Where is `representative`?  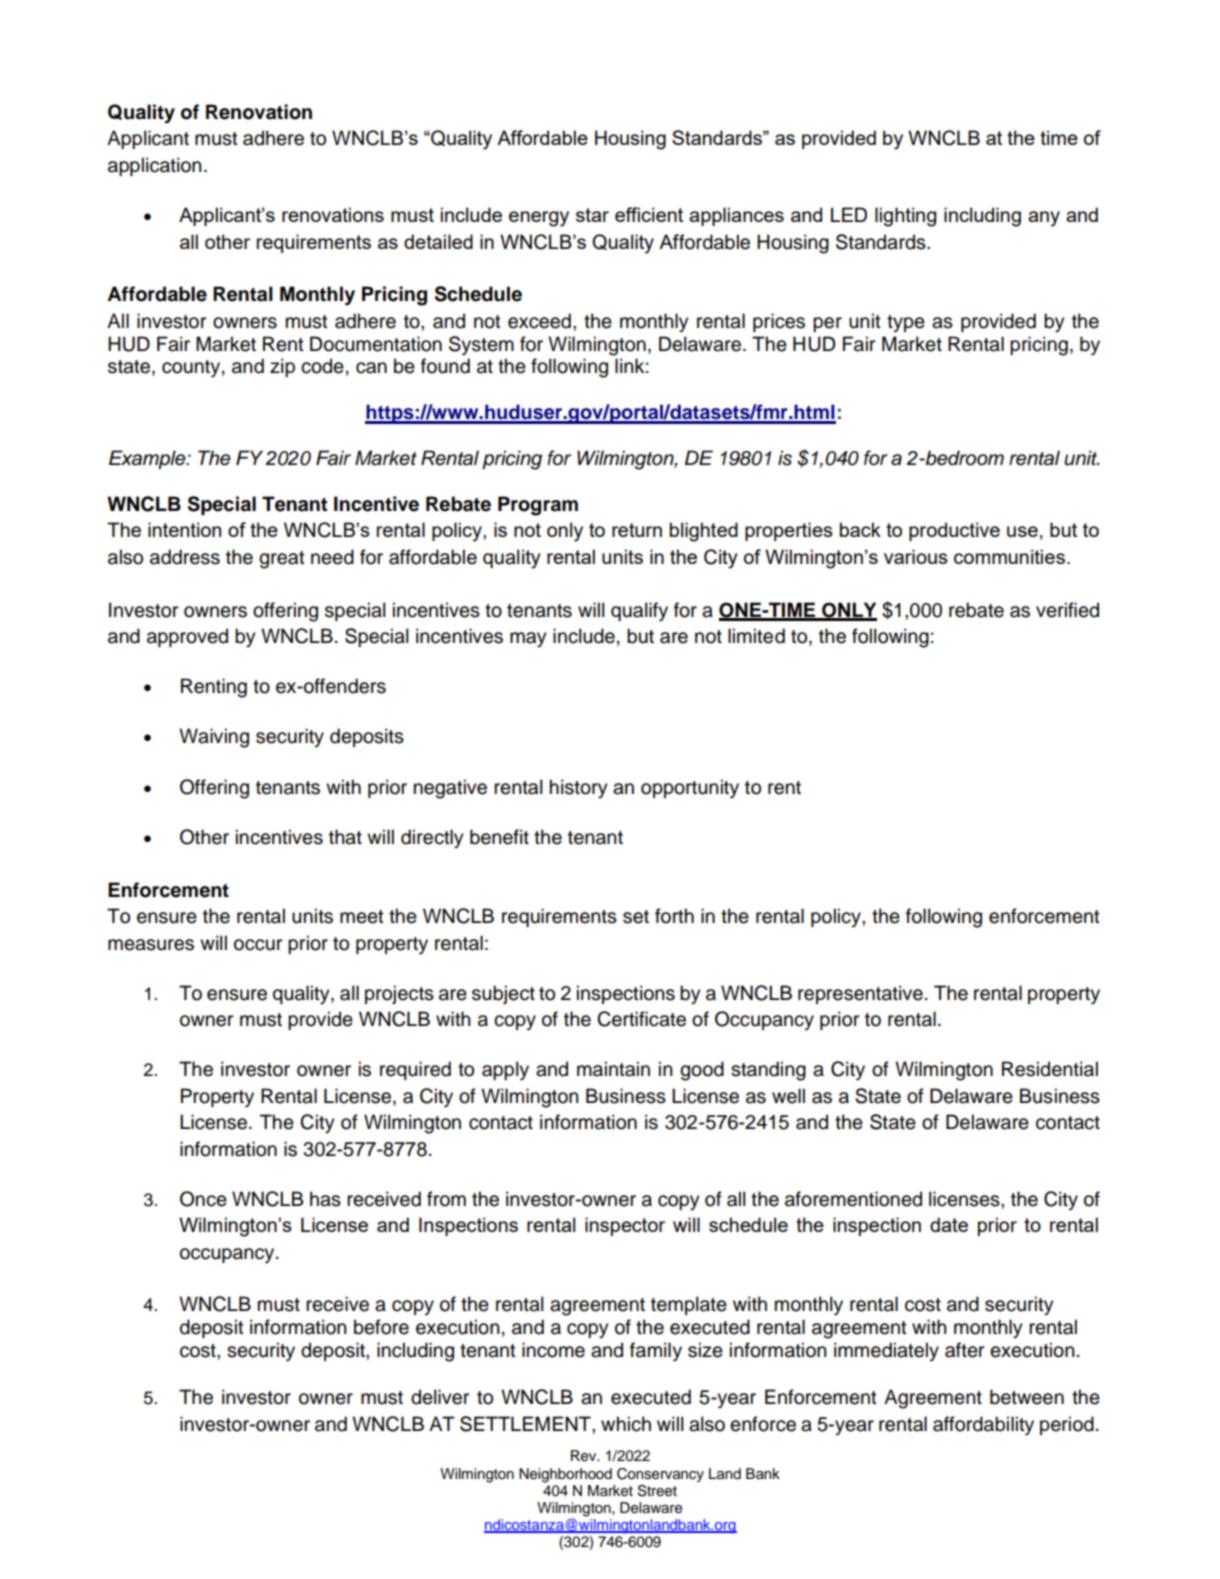 representative is located at coordinates (860, 994).
